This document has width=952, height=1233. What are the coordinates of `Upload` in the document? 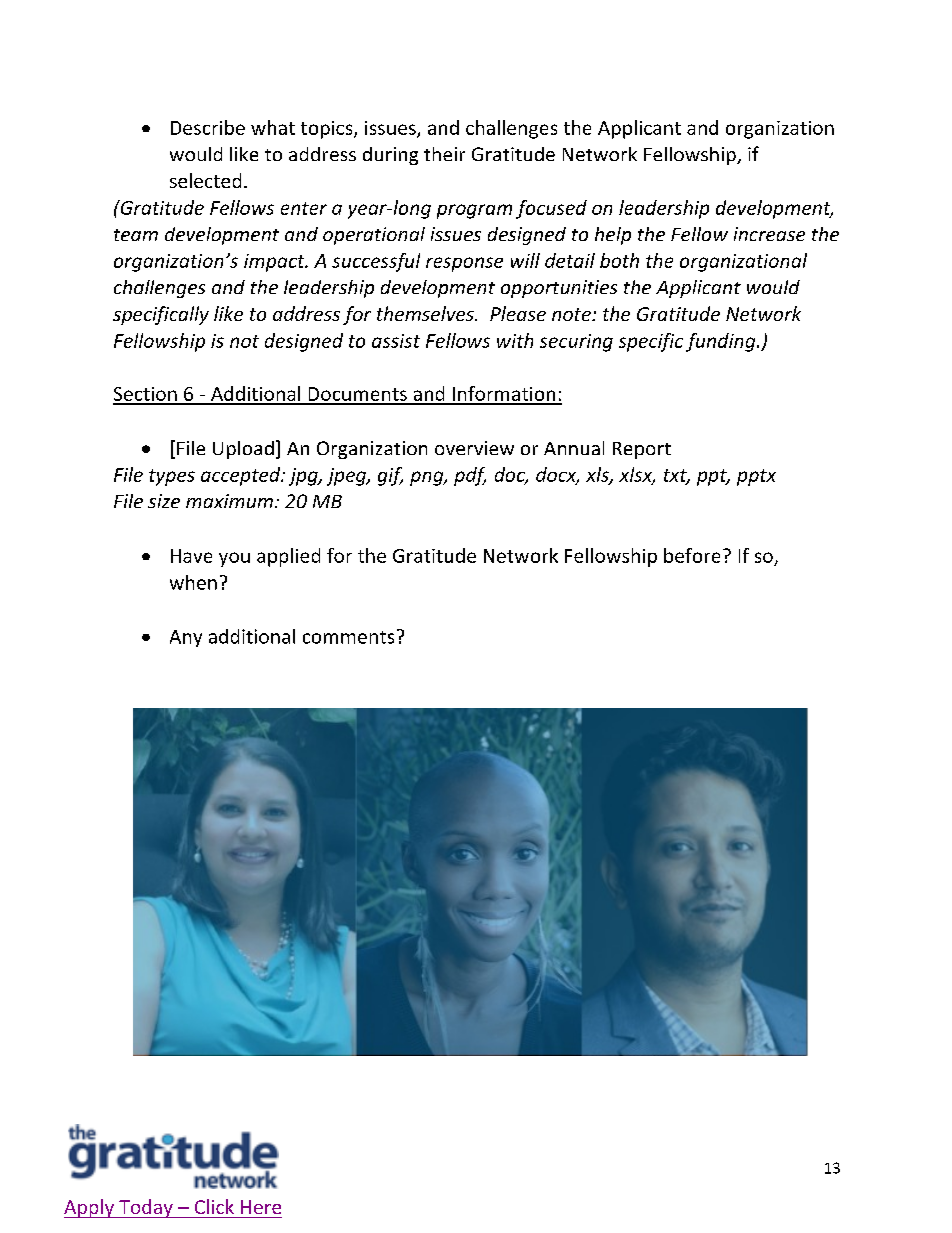 It's located at (243, 450).
